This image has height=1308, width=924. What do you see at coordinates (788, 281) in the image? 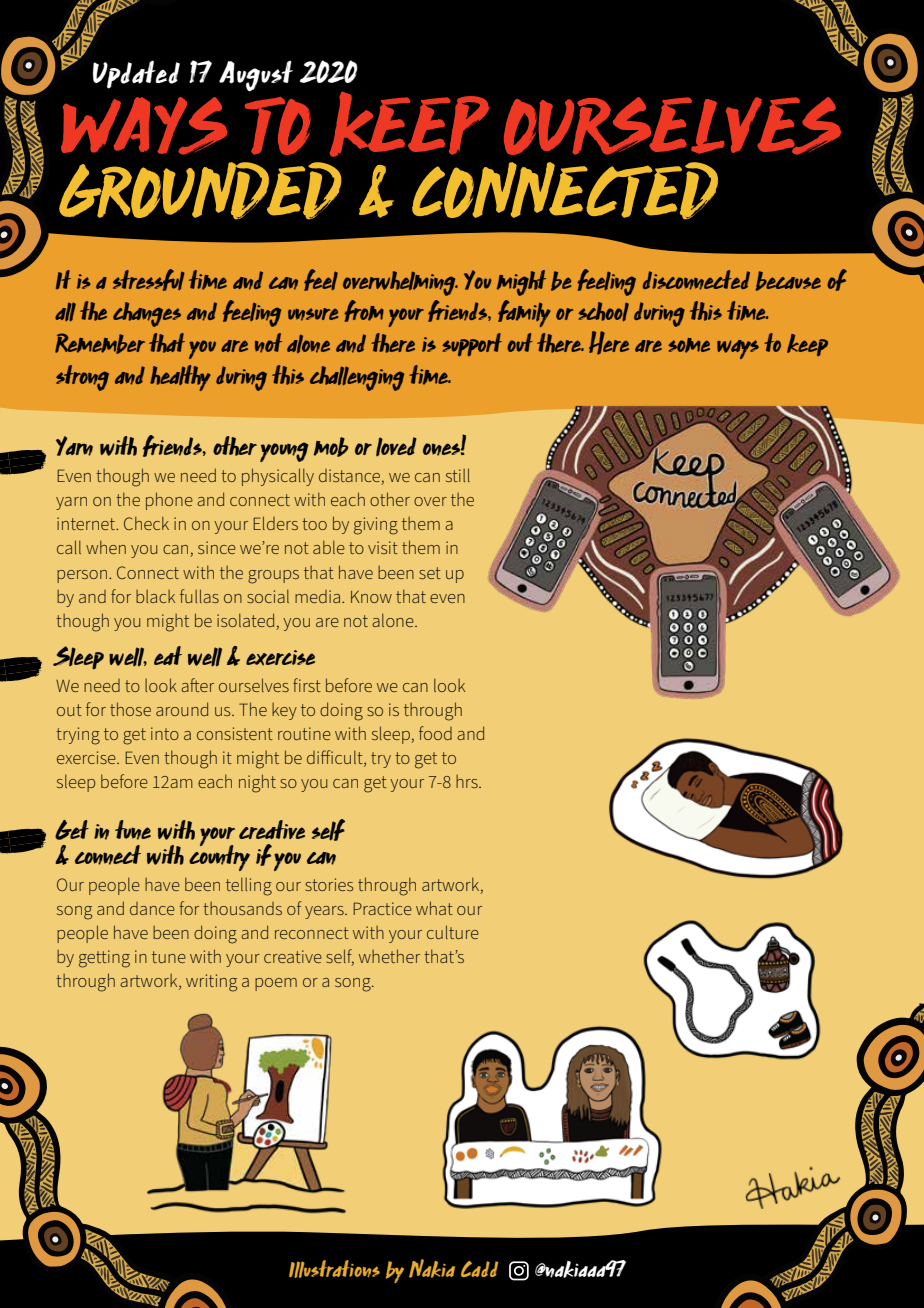
I see `because` at bounding box center [788, 281].
